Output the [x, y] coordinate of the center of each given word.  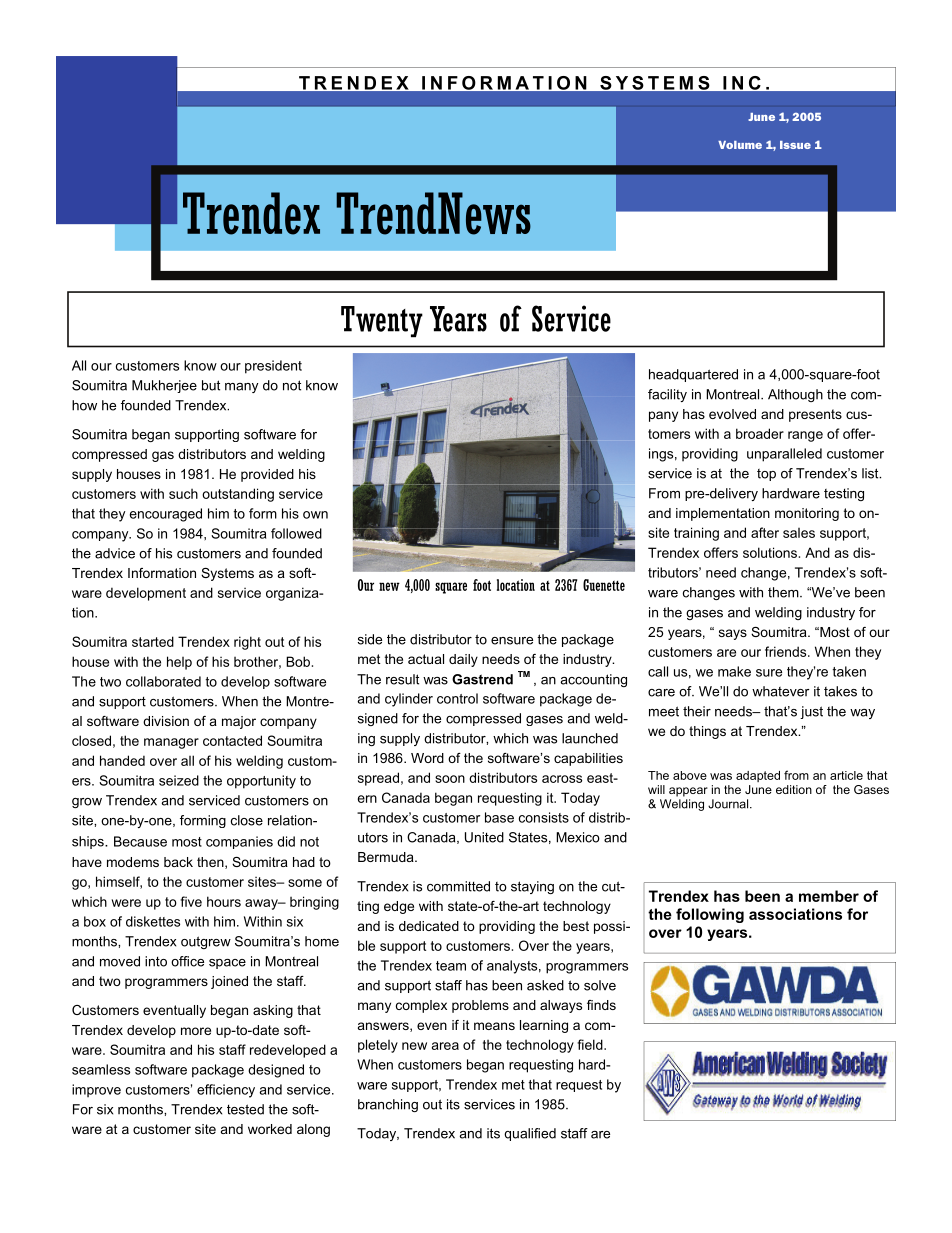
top [766, 475]
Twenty [382, 322]
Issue [795, 145]
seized [179, 780]
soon [450, 779]
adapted [758, 776]
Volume [740, 145]
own [315, 515]
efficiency [226, 1091]
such [183, 494]
